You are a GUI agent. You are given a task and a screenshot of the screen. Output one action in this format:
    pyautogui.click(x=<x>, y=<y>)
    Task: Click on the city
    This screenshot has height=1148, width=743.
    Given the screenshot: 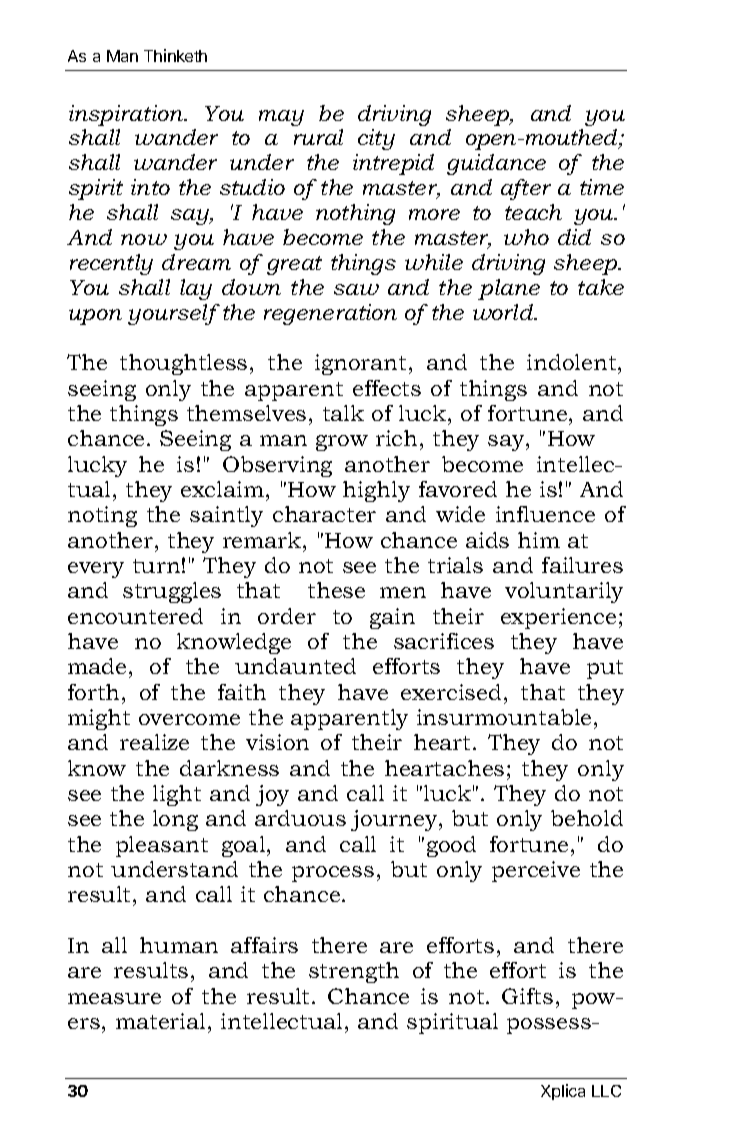 What is the action you would take?
    pyautogui.click(x=376, y=139)
